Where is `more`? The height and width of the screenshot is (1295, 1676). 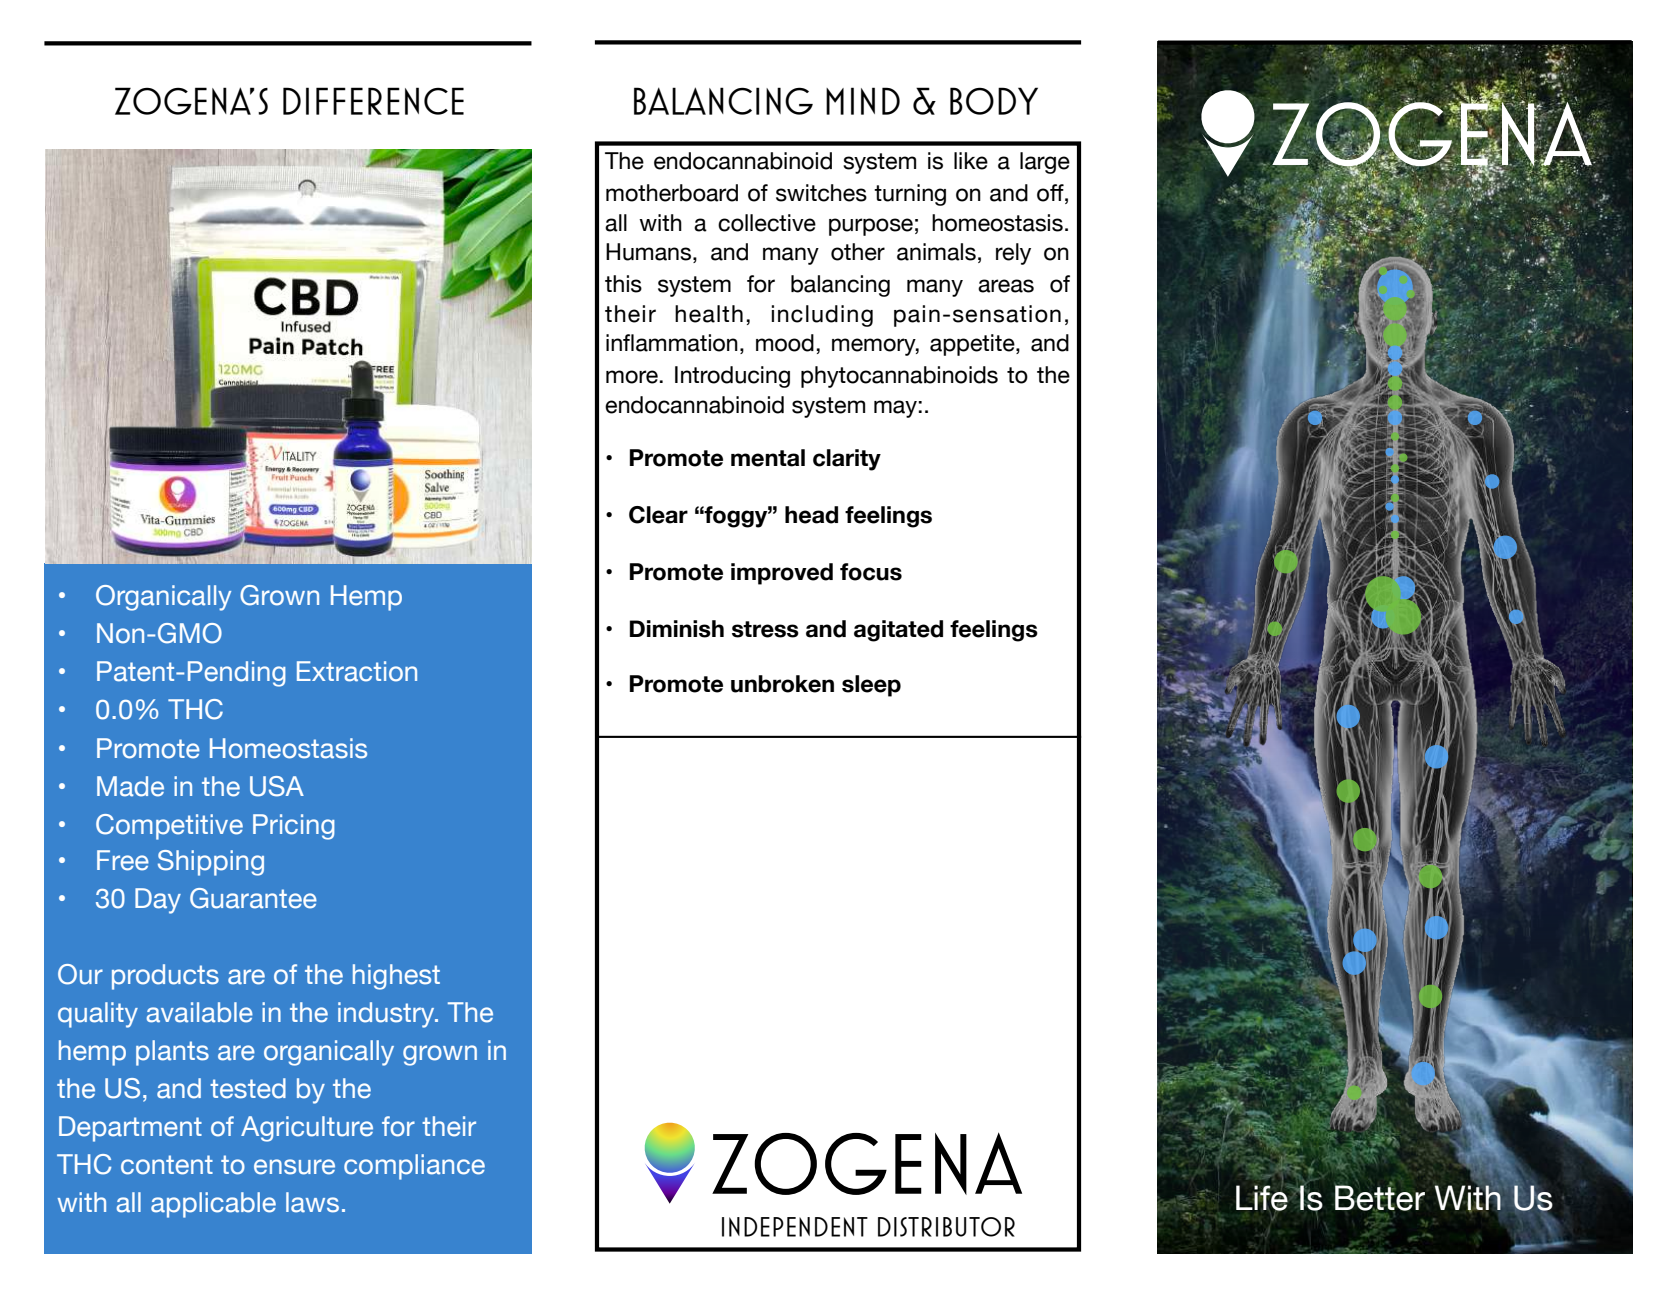 more is located at coordinates (632, 377).
